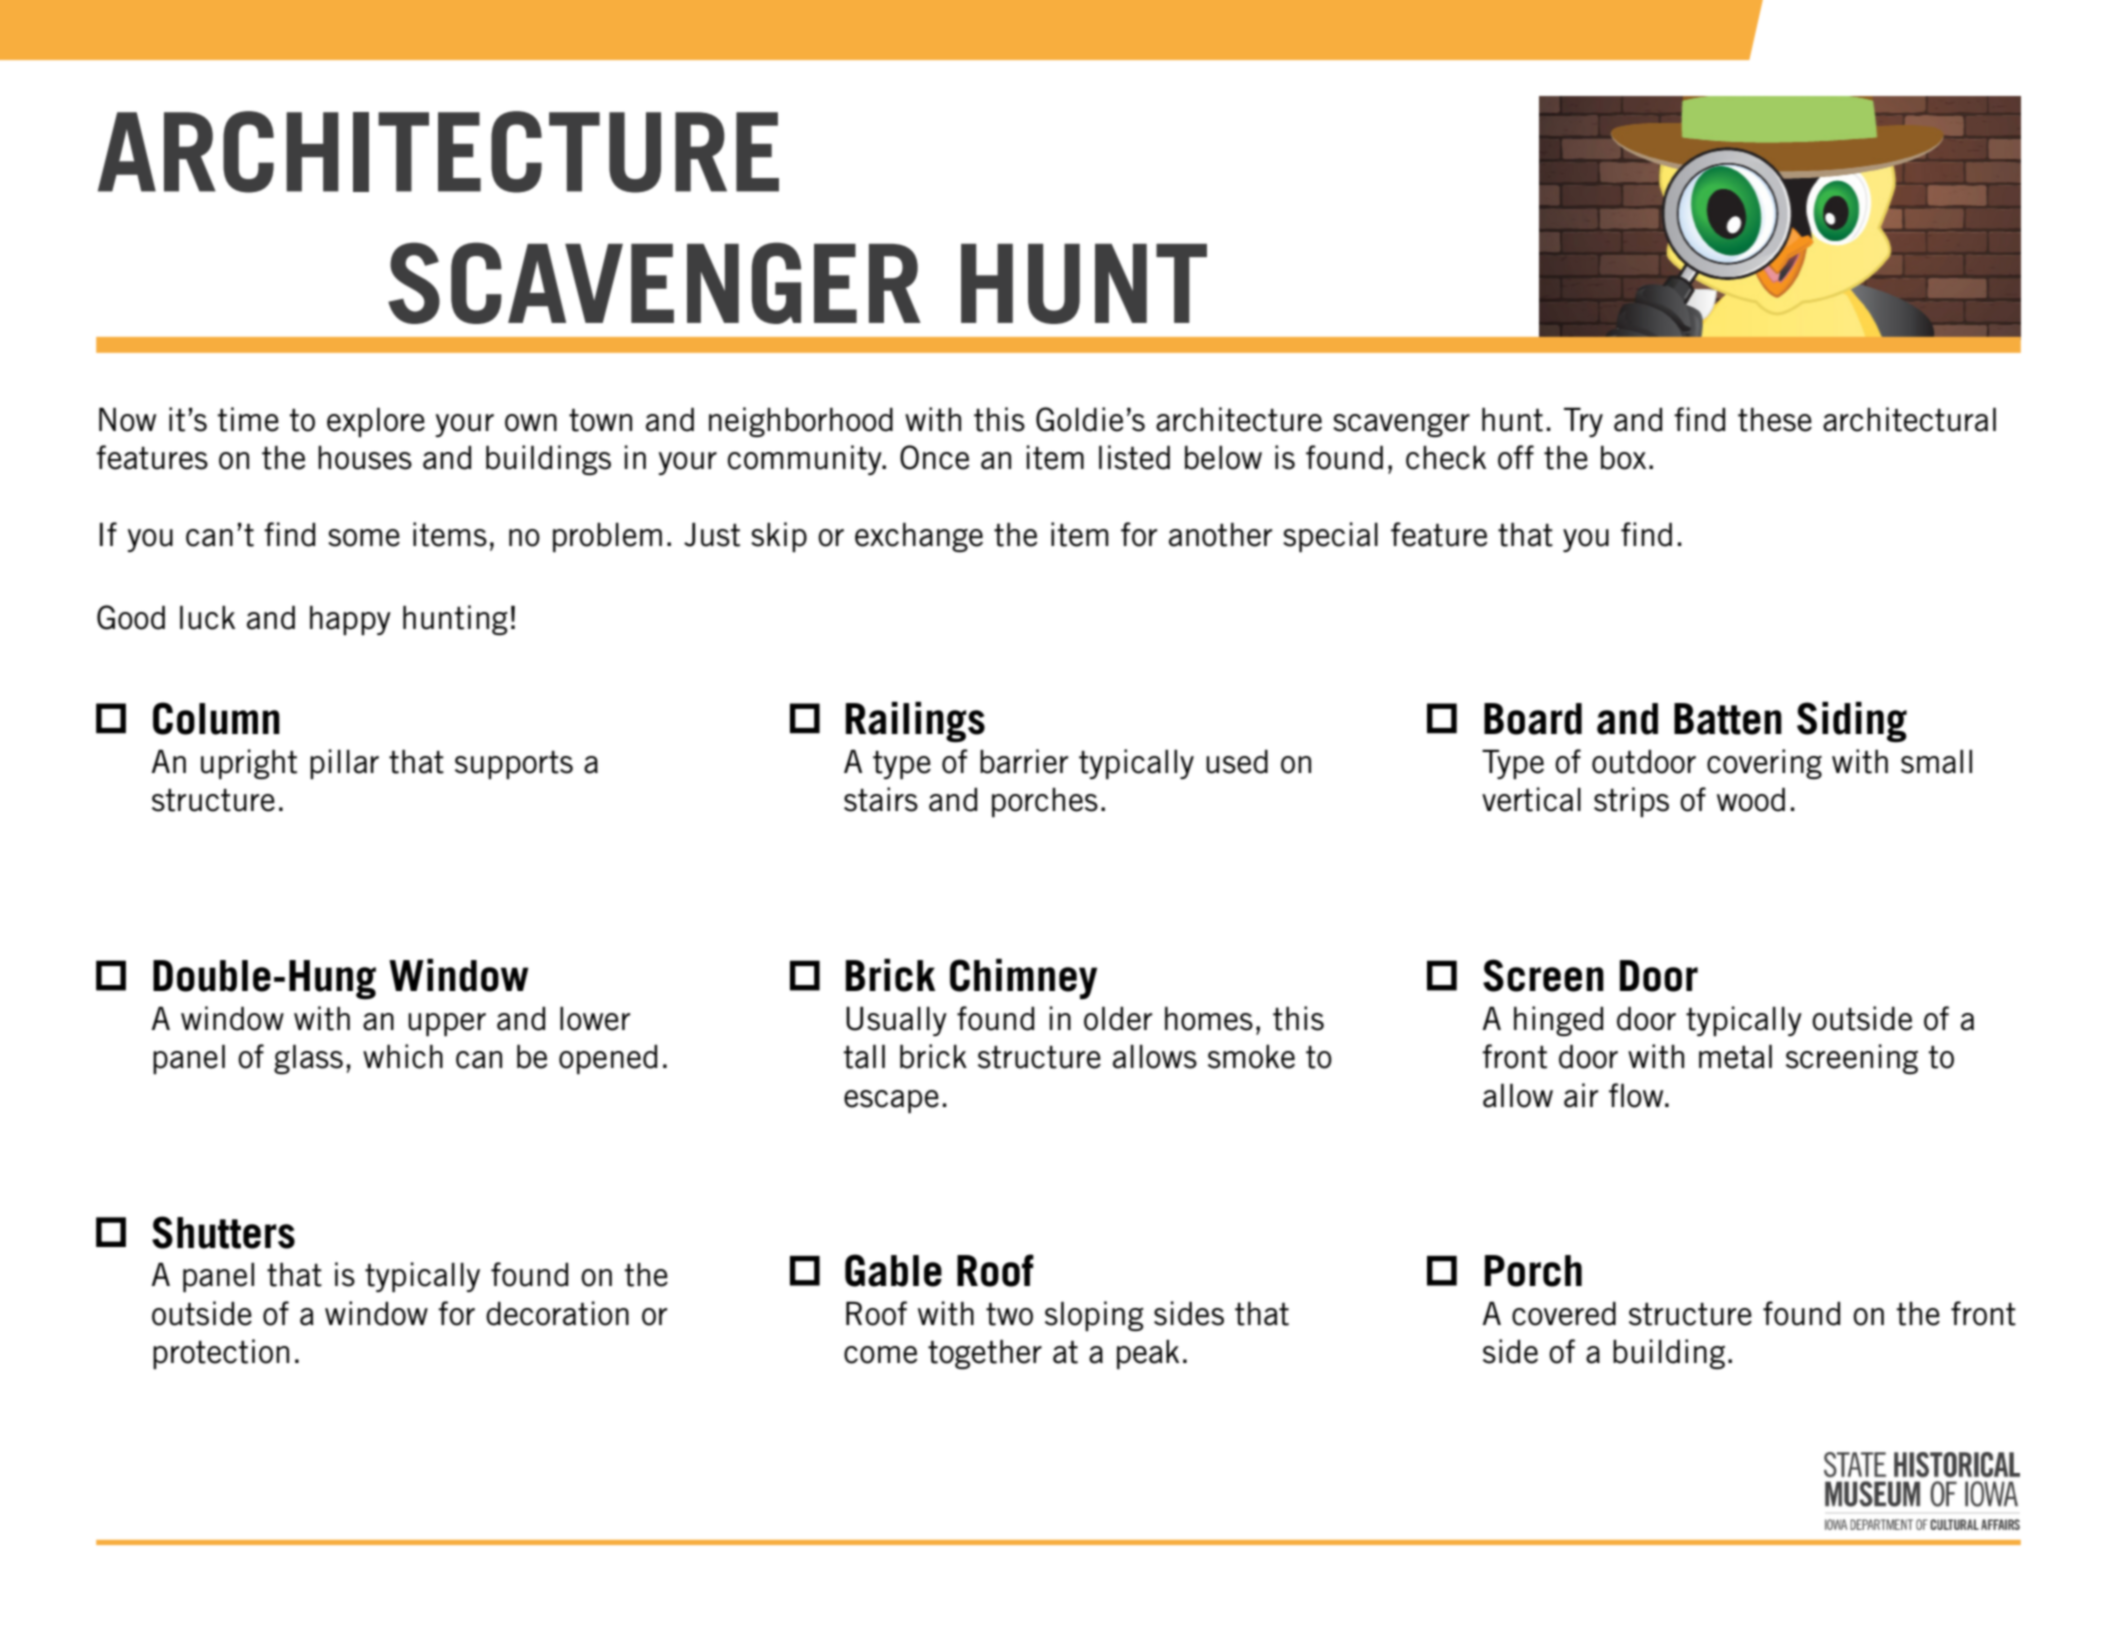  What do you see at coordinates (1623, 458) in the screenshot?
I see `box` at bounding box center [1623, 458].
